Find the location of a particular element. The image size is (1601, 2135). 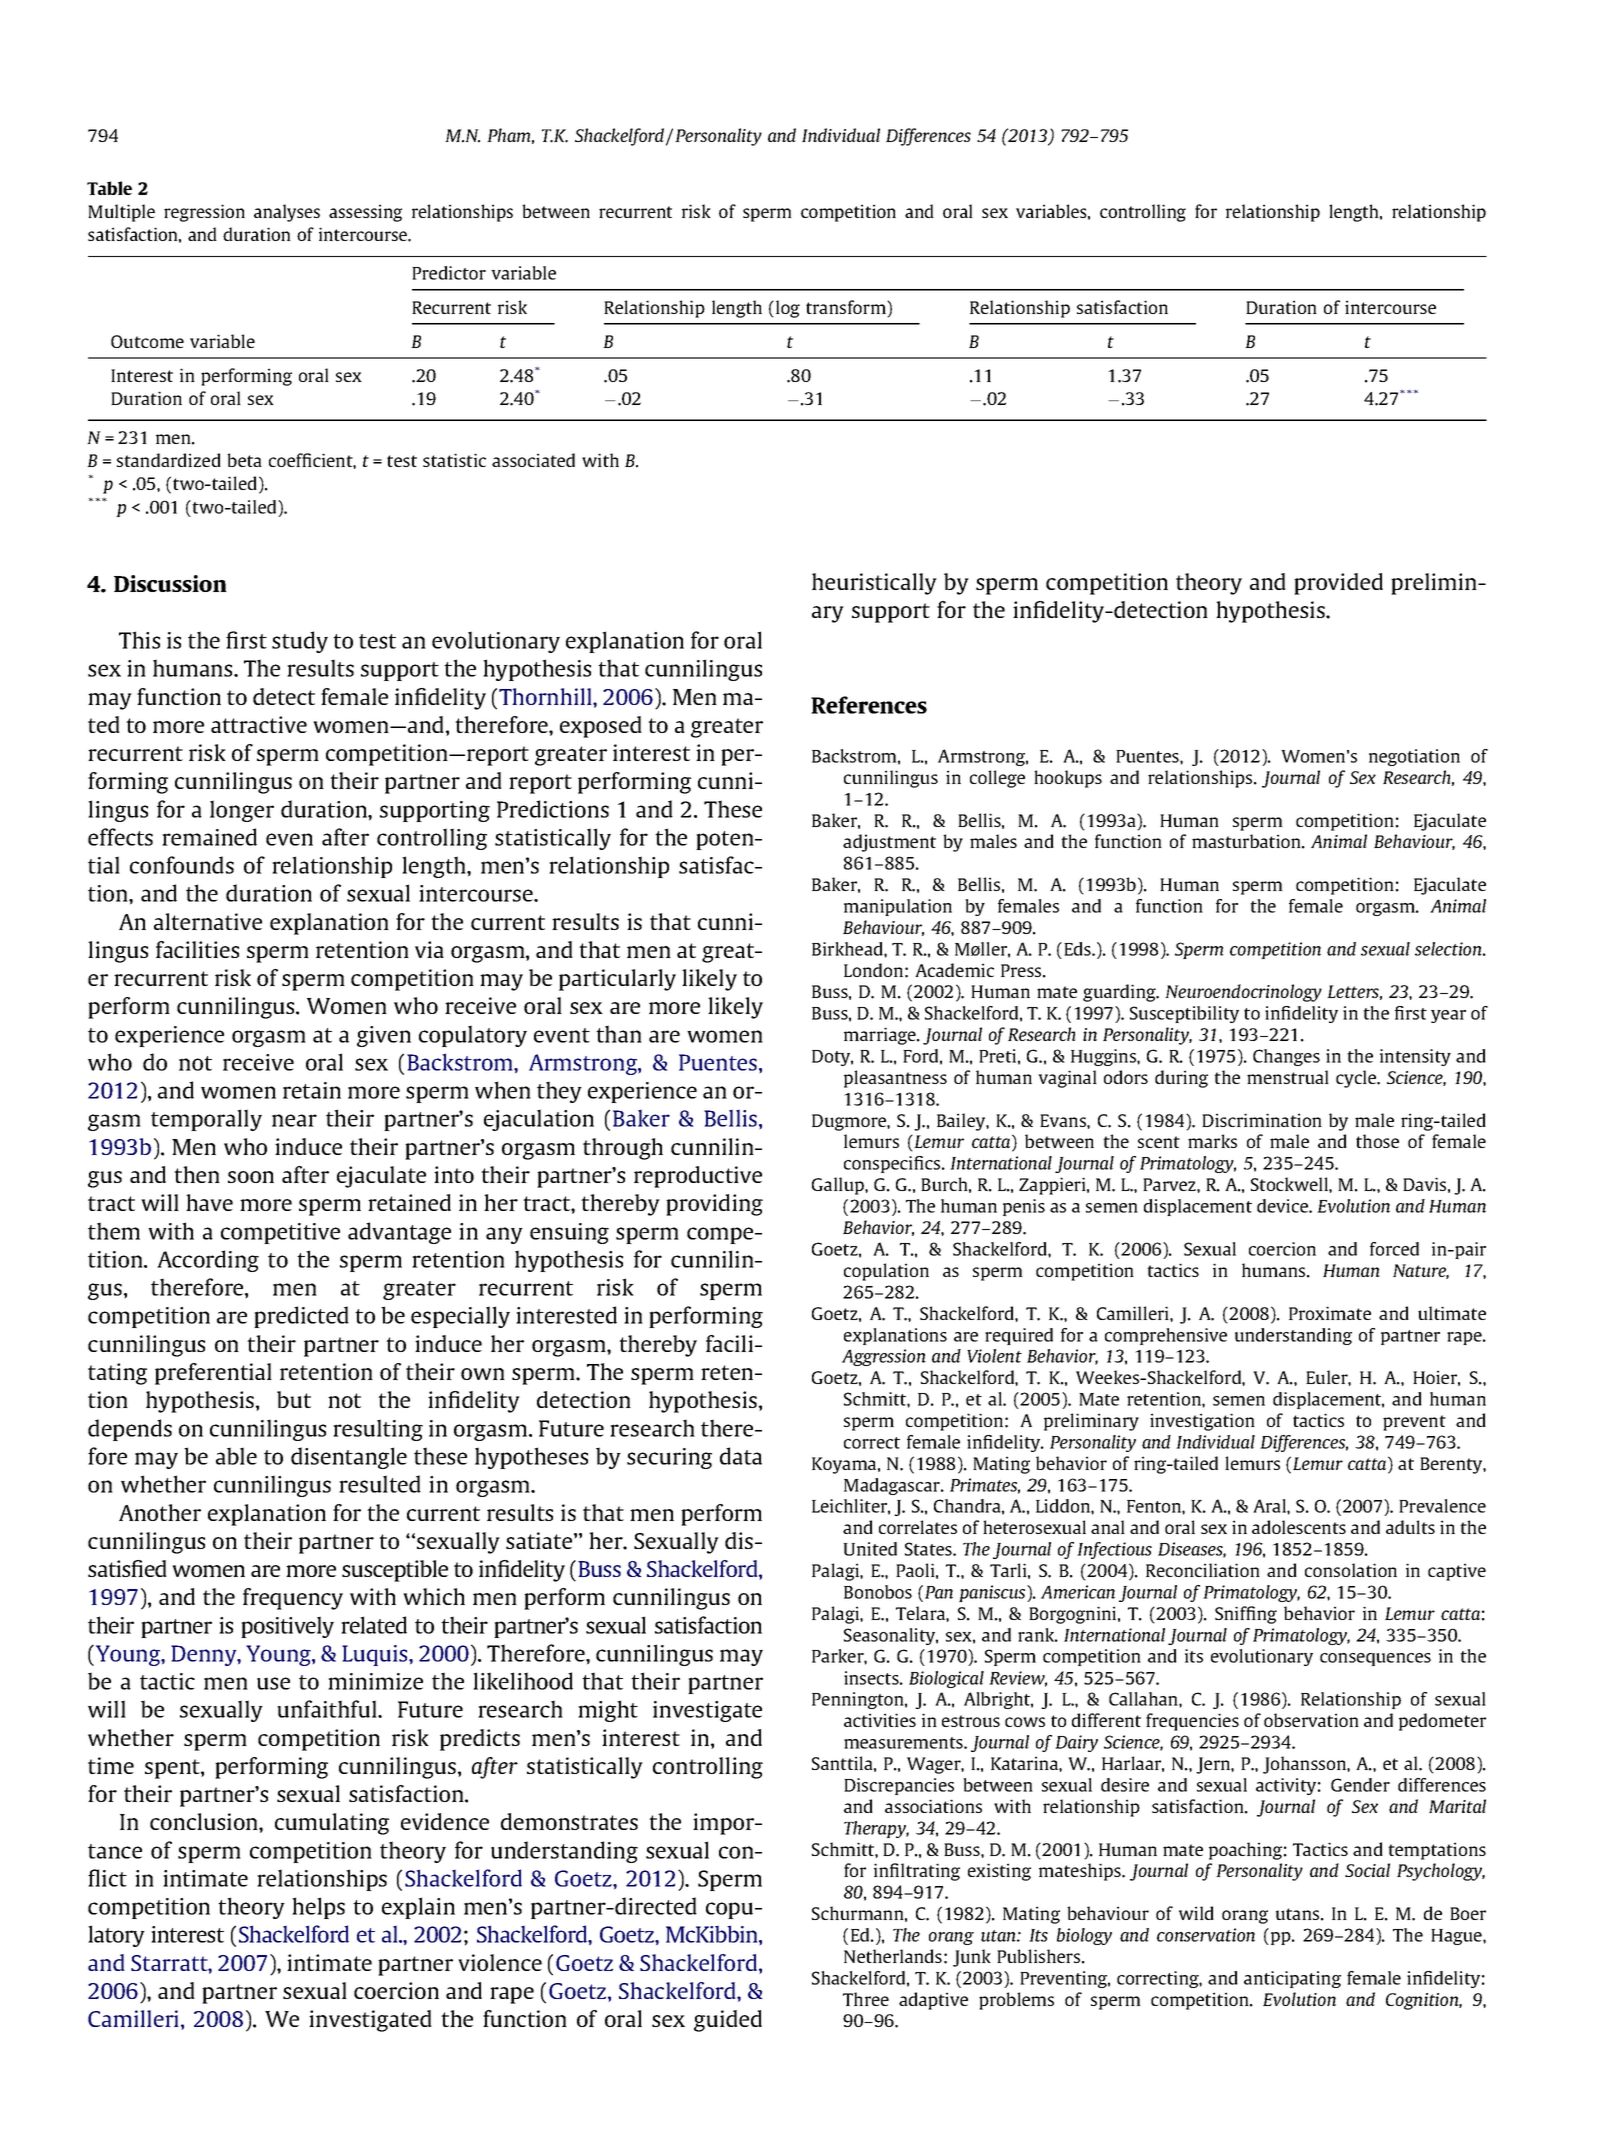

menstrual is located at coordinates (1288, 1077).
